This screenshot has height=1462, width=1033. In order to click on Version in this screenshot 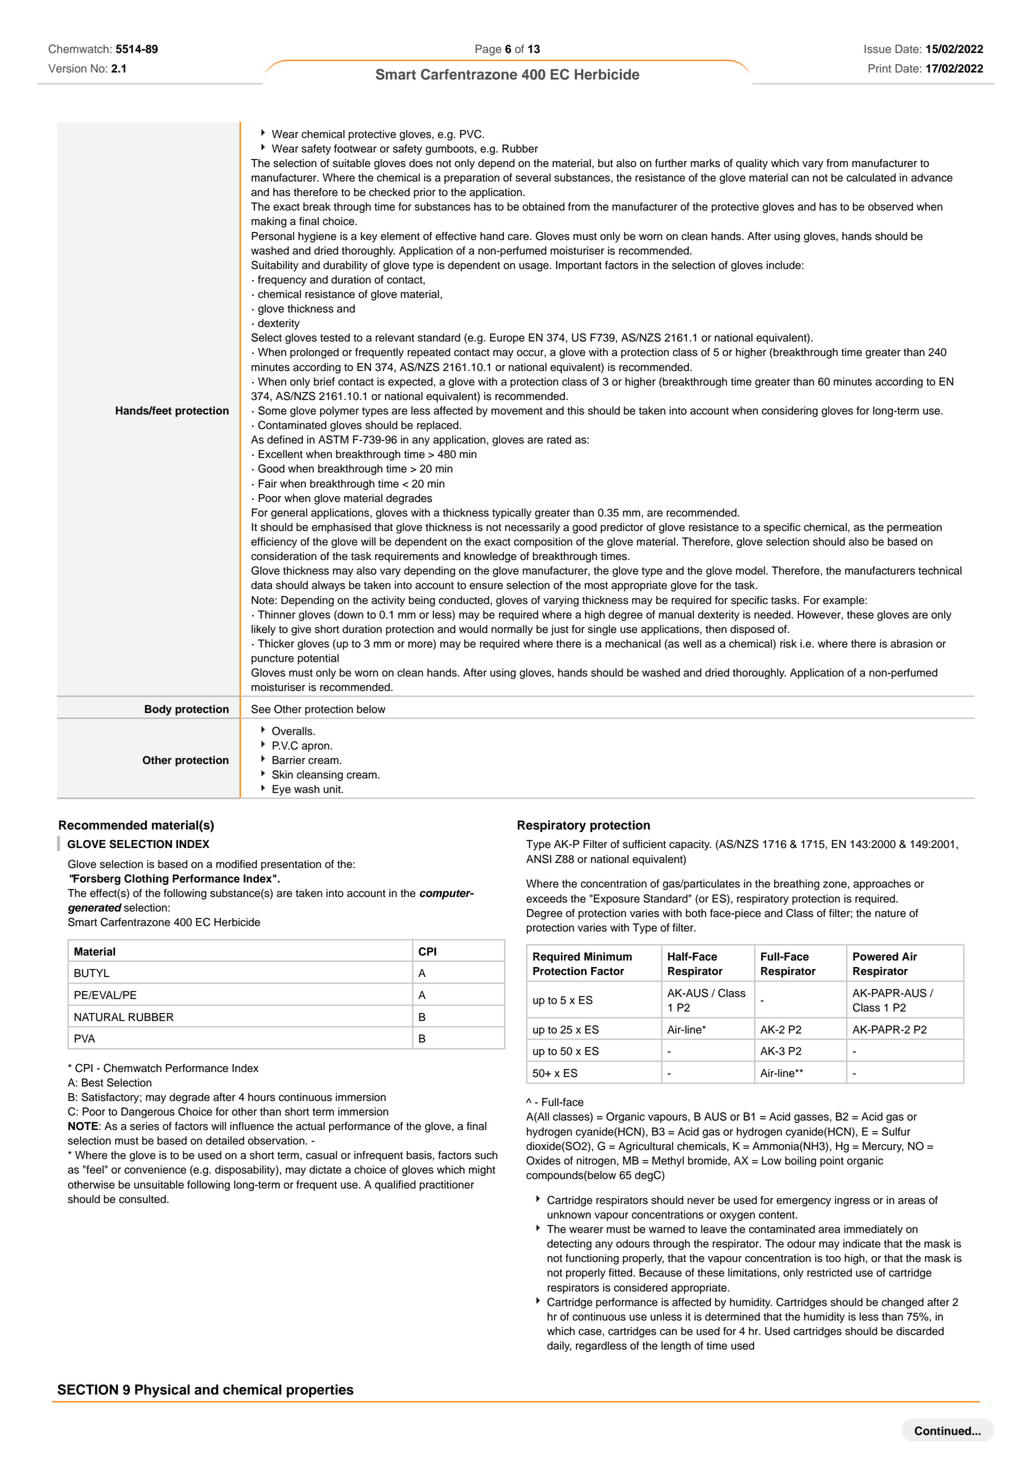, I will do `click(67, 68)`.
